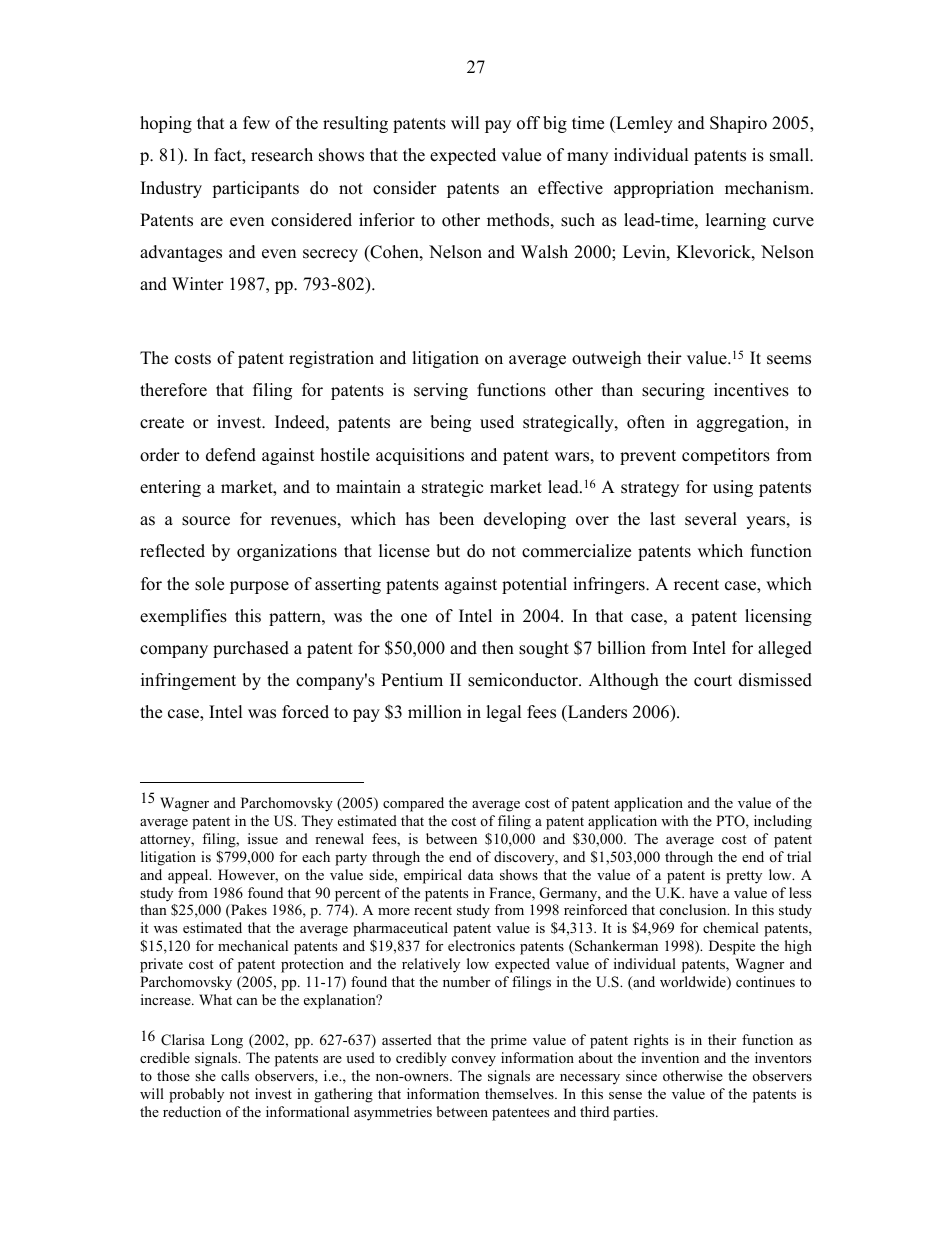 Image resolution: width=952 pixels, height=1233 pixels. What do you see at coordinates (670, 1057) in the image?
I see `invention` at bounding box center [670, 1057].
